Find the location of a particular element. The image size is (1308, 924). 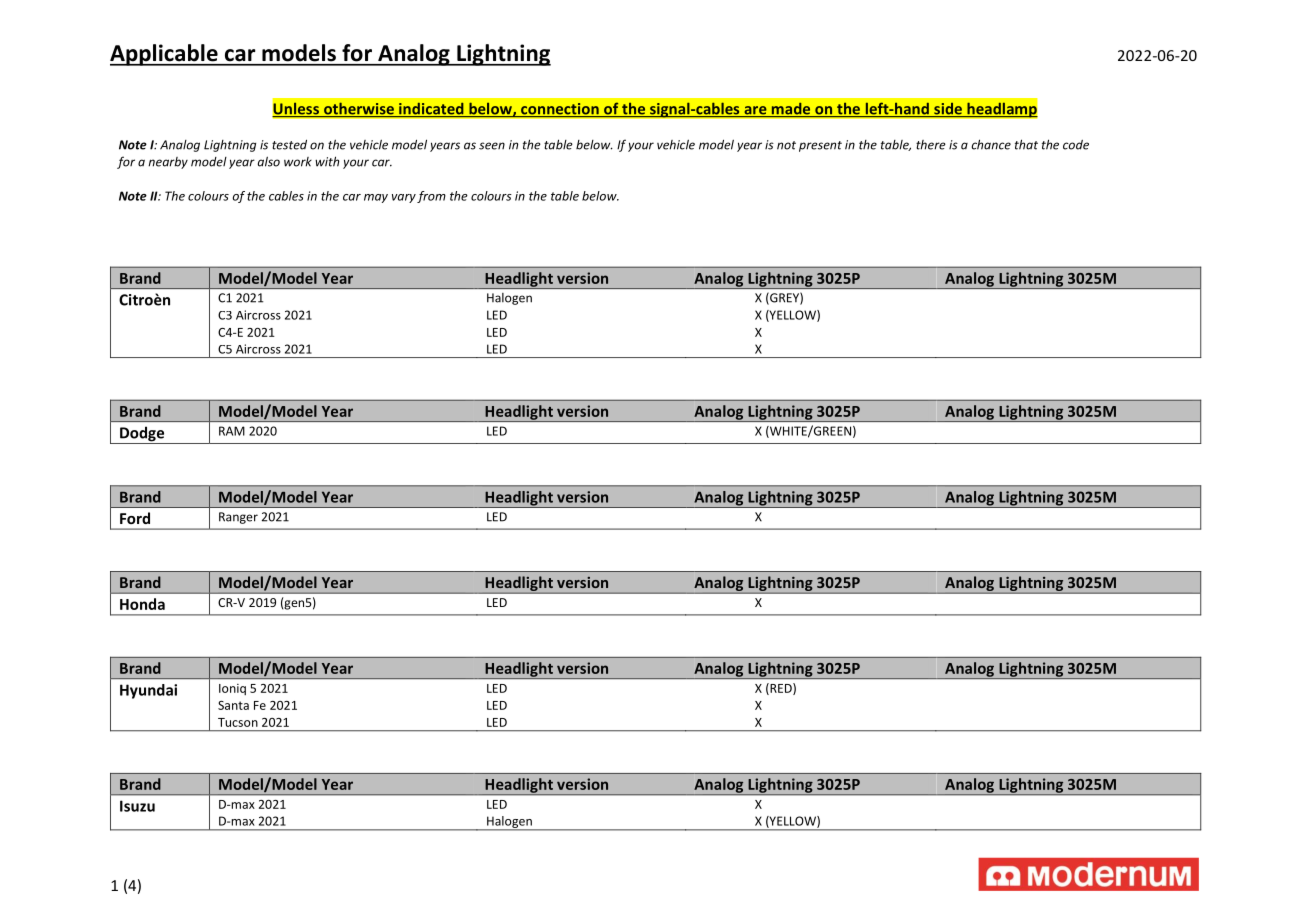

there is located at coordinates (931, 145).
